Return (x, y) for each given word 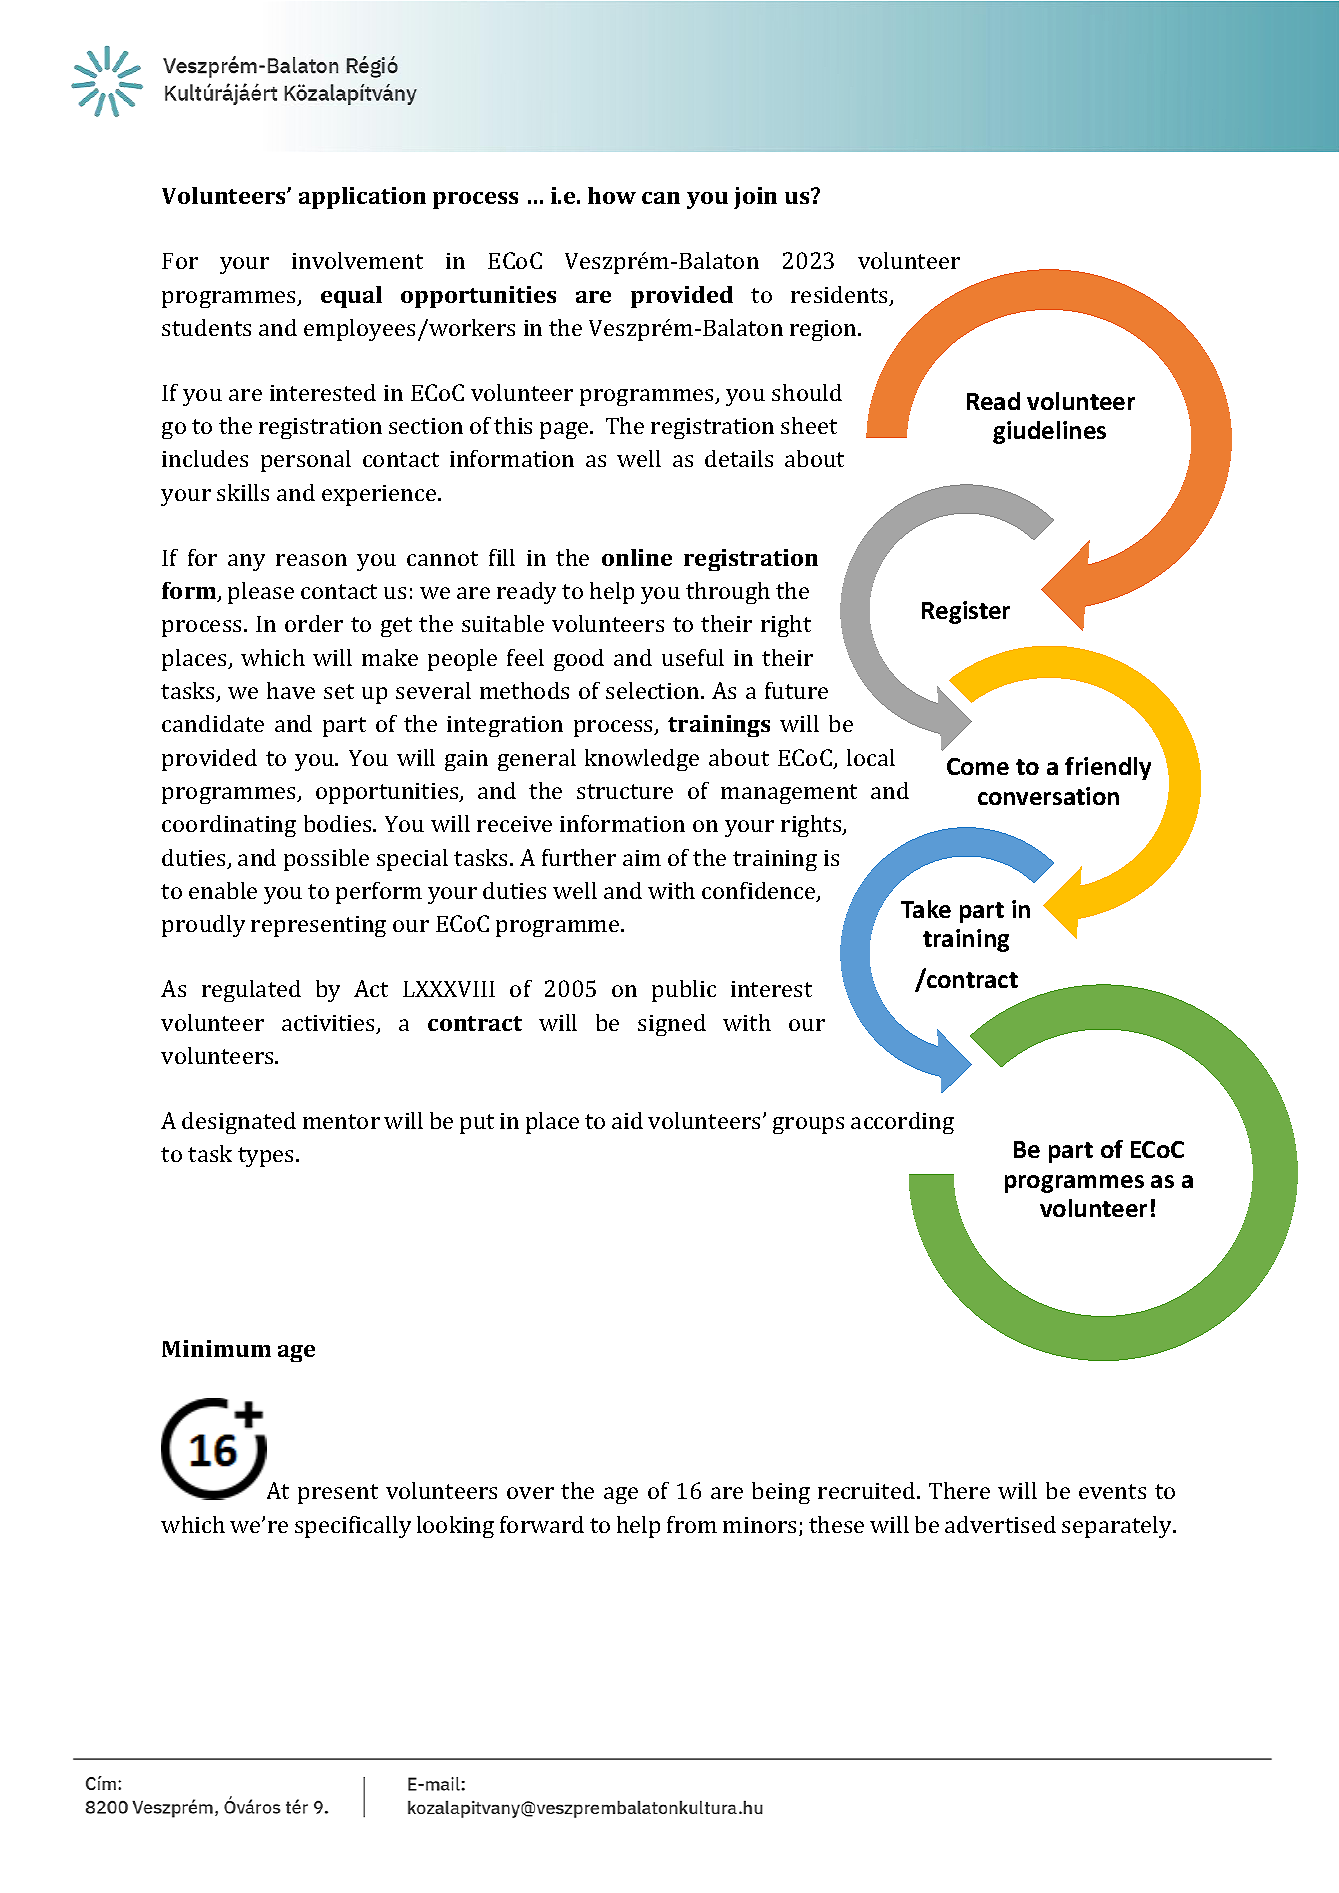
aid (627, 1120)
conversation (1048, 796)
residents (840, 296)
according (902, 1123)
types (267, 1157)
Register (966, 612)
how (612, 195)
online (637, 557)
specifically (353, 1527)
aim (642, 858)
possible (326, 860)
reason (311, 560)
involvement (357, 260)
